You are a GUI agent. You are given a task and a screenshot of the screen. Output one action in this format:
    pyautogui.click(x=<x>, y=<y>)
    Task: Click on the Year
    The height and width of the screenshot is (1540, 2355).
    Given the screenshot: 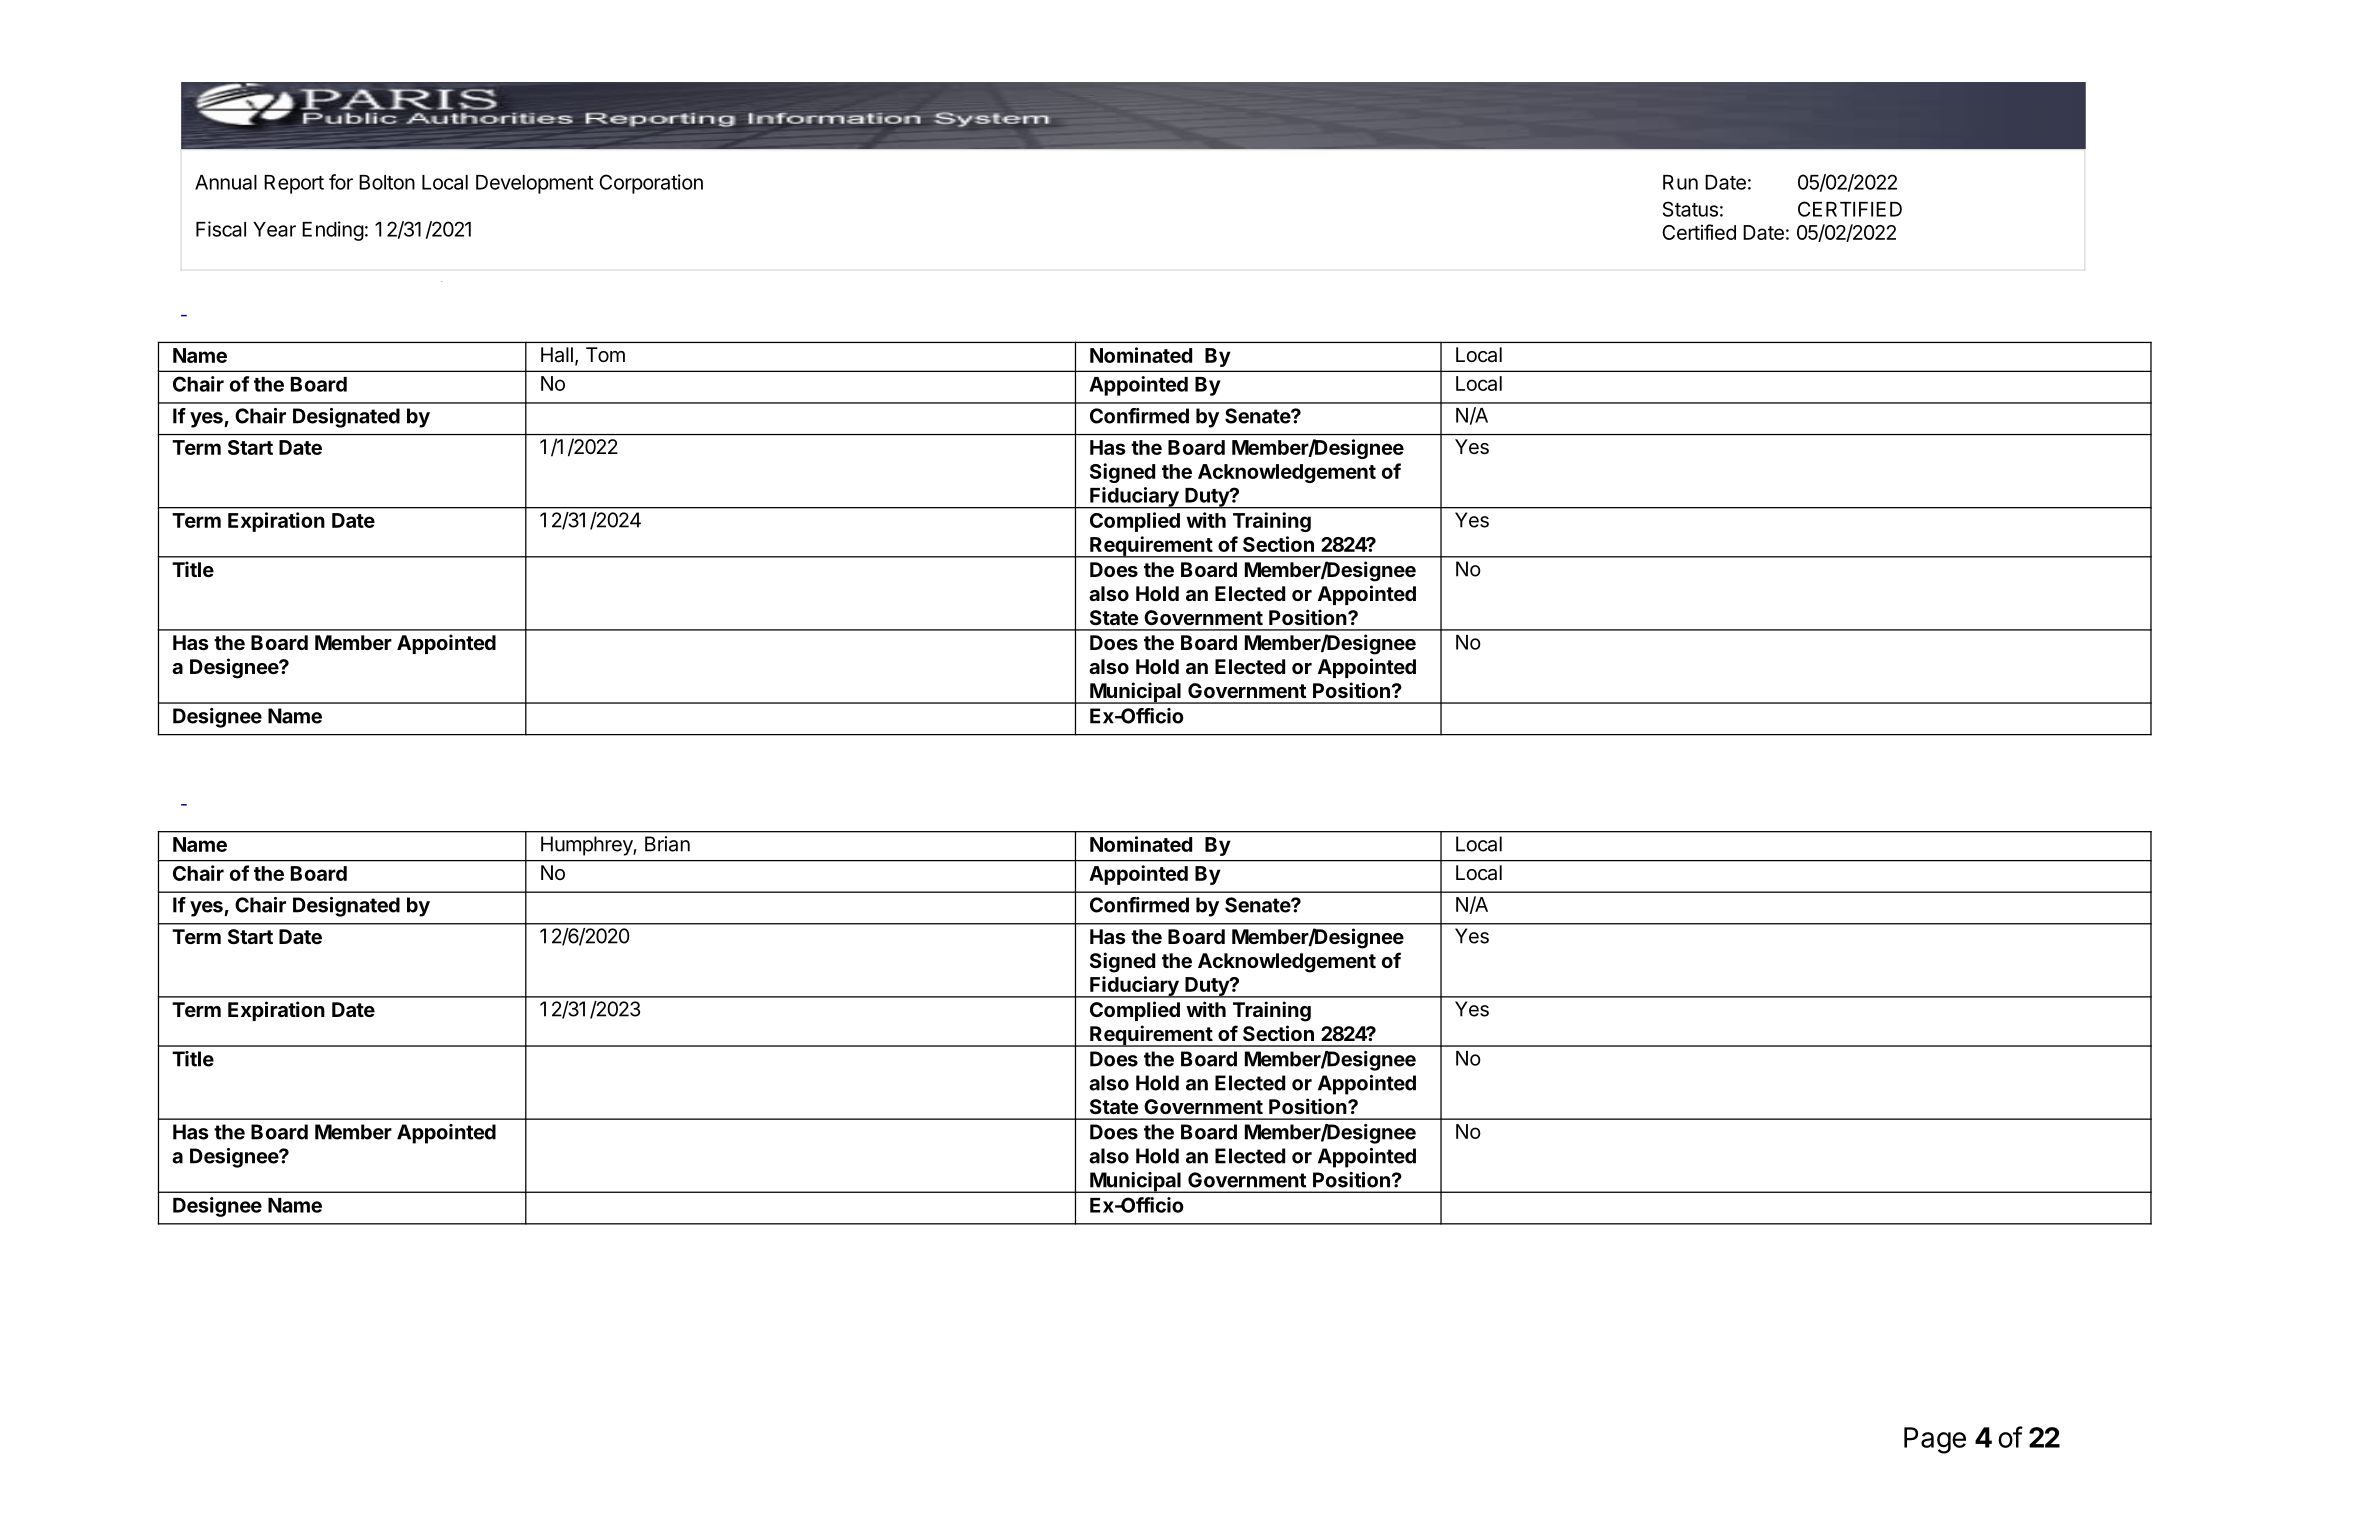 What is the action you would take?
    pyautogui.click(x=274, y=229)
